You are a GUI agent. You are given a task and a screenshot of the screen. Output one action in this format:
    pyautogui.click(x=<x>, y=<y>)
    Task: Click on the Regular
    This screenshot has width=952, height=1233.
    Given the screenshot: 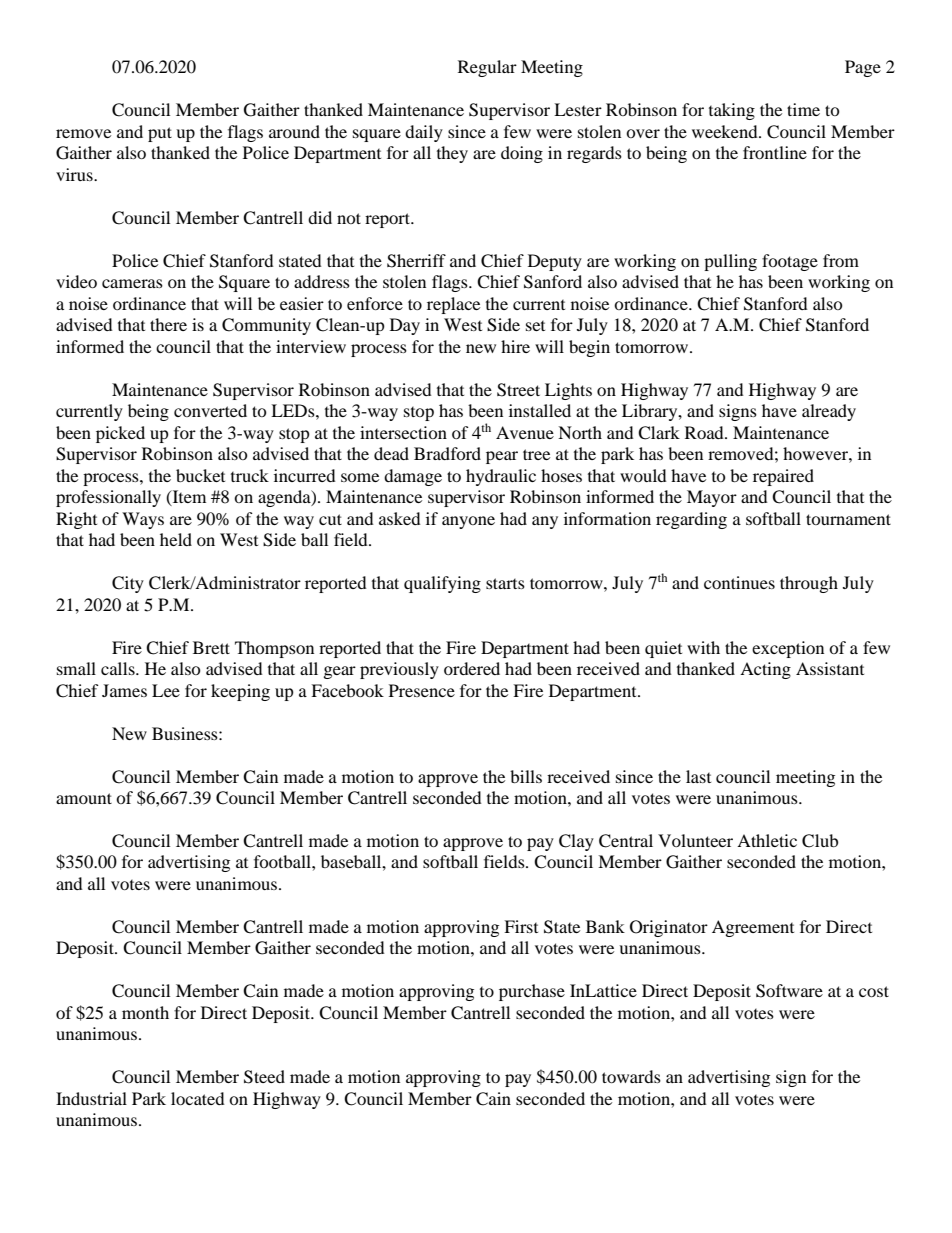 What is the action you would take?
    pyautogui.click(x=487, y=68)
